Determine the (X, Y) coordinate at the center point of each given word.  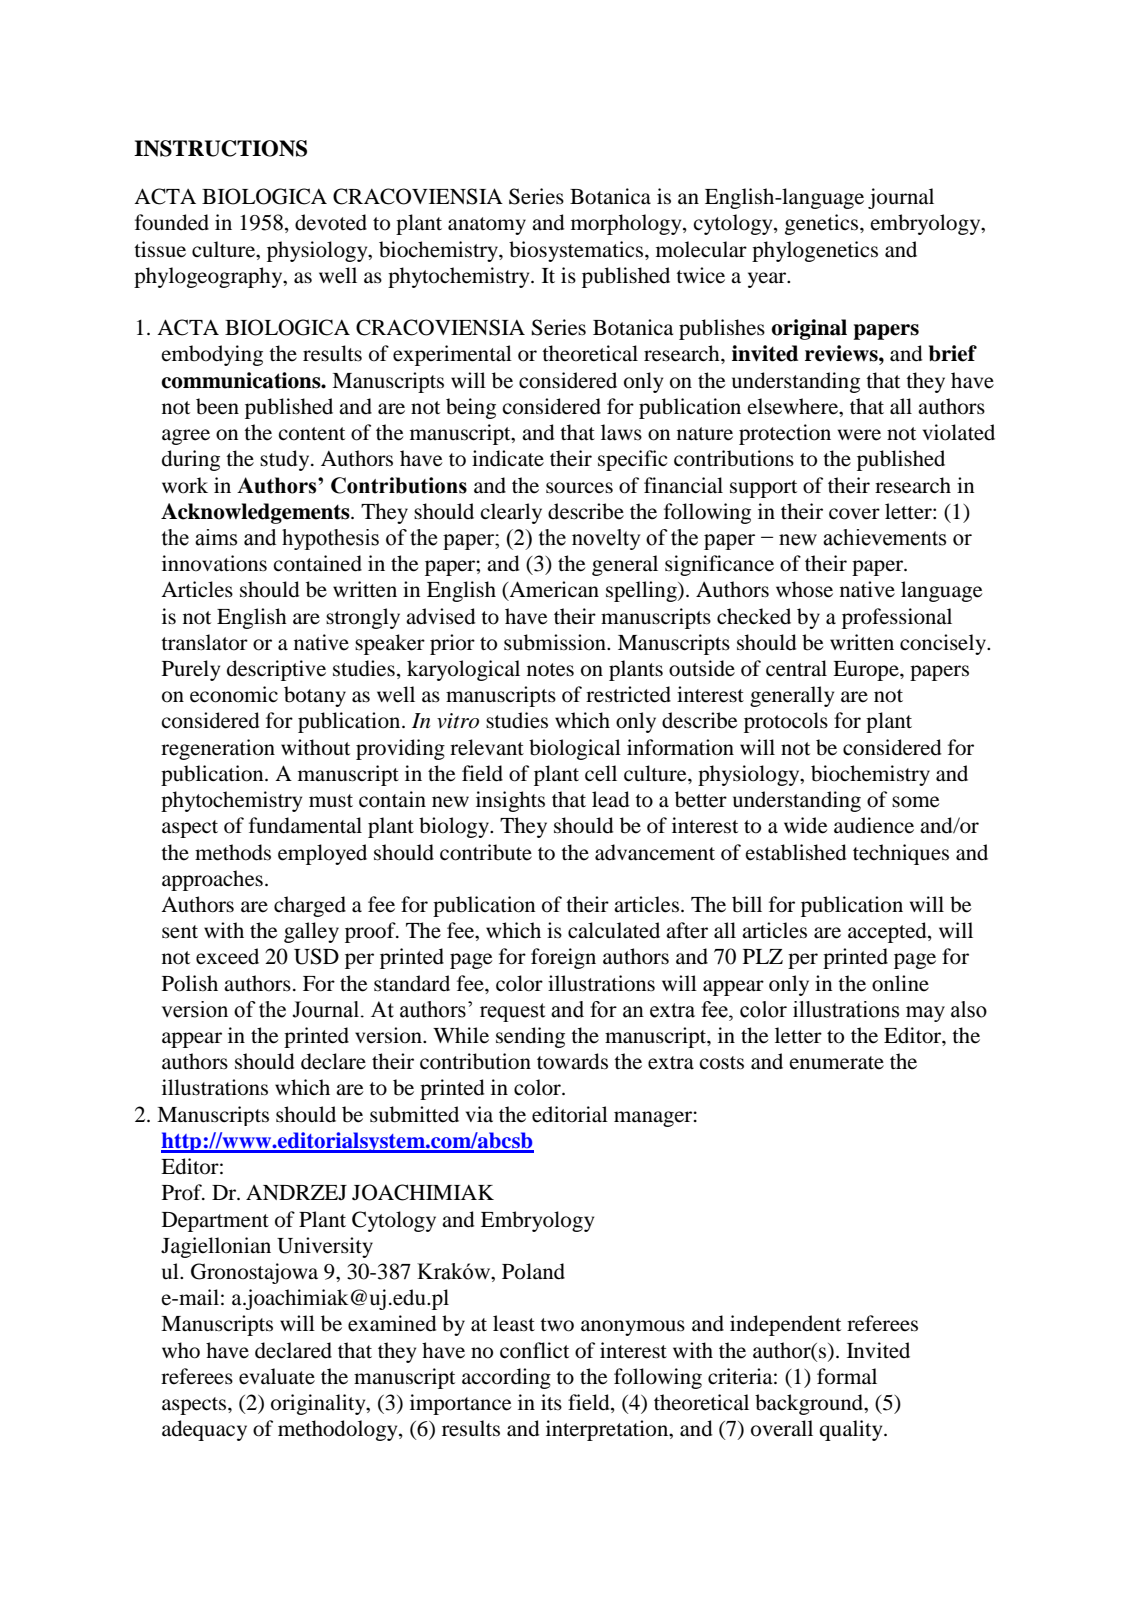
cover (854, 514)
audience (874, 825)
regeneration (218, 749)
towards (572, 1061)
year (768, 280)
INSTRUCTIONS (220, 148)
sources (579, 488)
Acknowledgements (256, 513)
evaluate (277, 1376)
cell (601, 773)
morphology (627, 224)
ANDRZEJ (296, 1192)
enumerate (836, 1063)
